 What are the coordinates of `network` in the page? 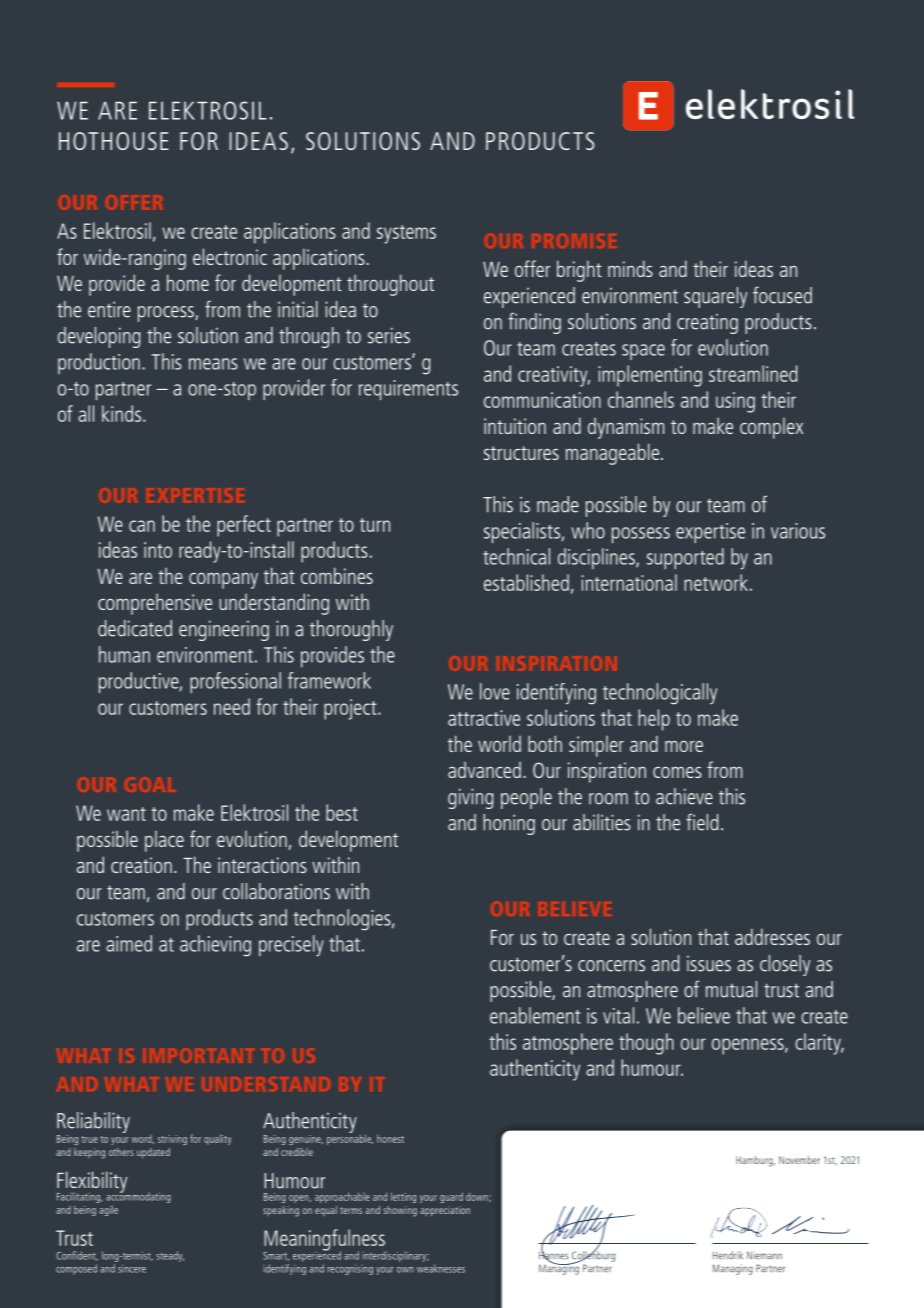 It's located at (716, 582).
